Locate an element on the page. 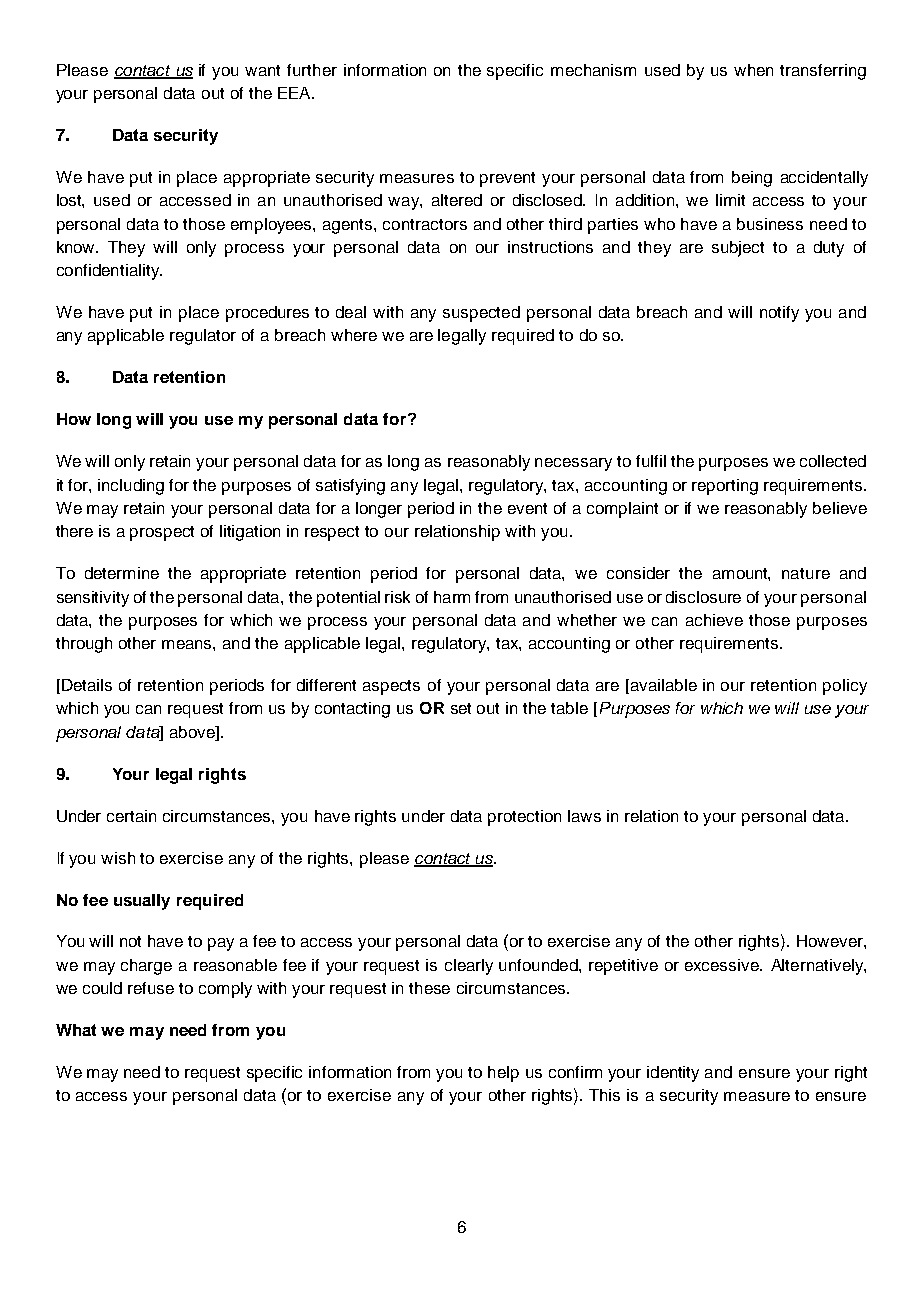  mechanism is located at coordinates (593, 70).
